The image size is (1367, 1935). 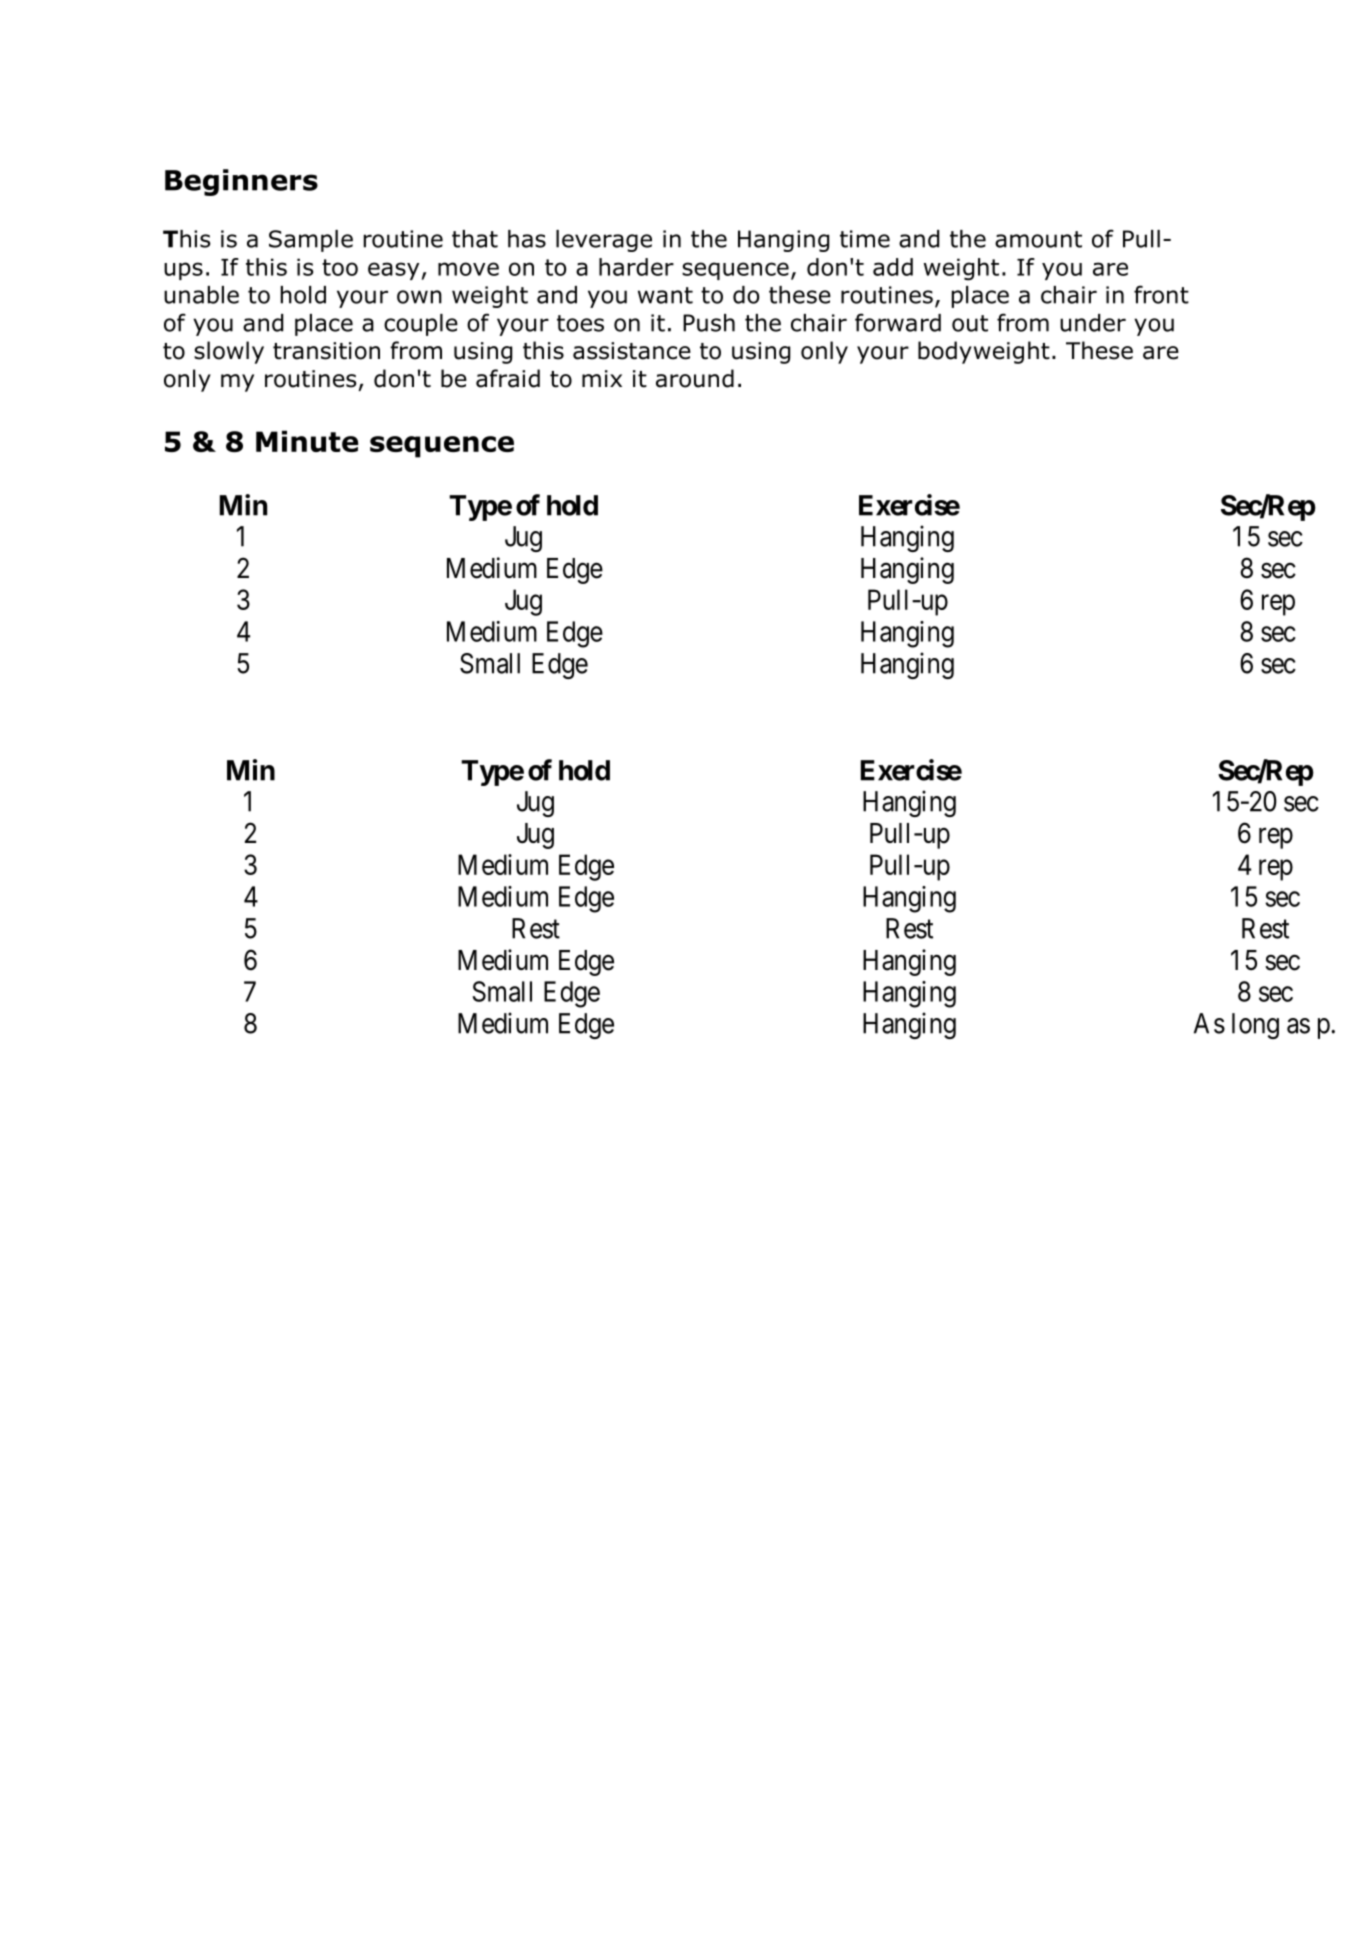 What do you see at coordinates (311, 241) in the screenshot?
I see `Sample` at bounding box center [311, 241].
